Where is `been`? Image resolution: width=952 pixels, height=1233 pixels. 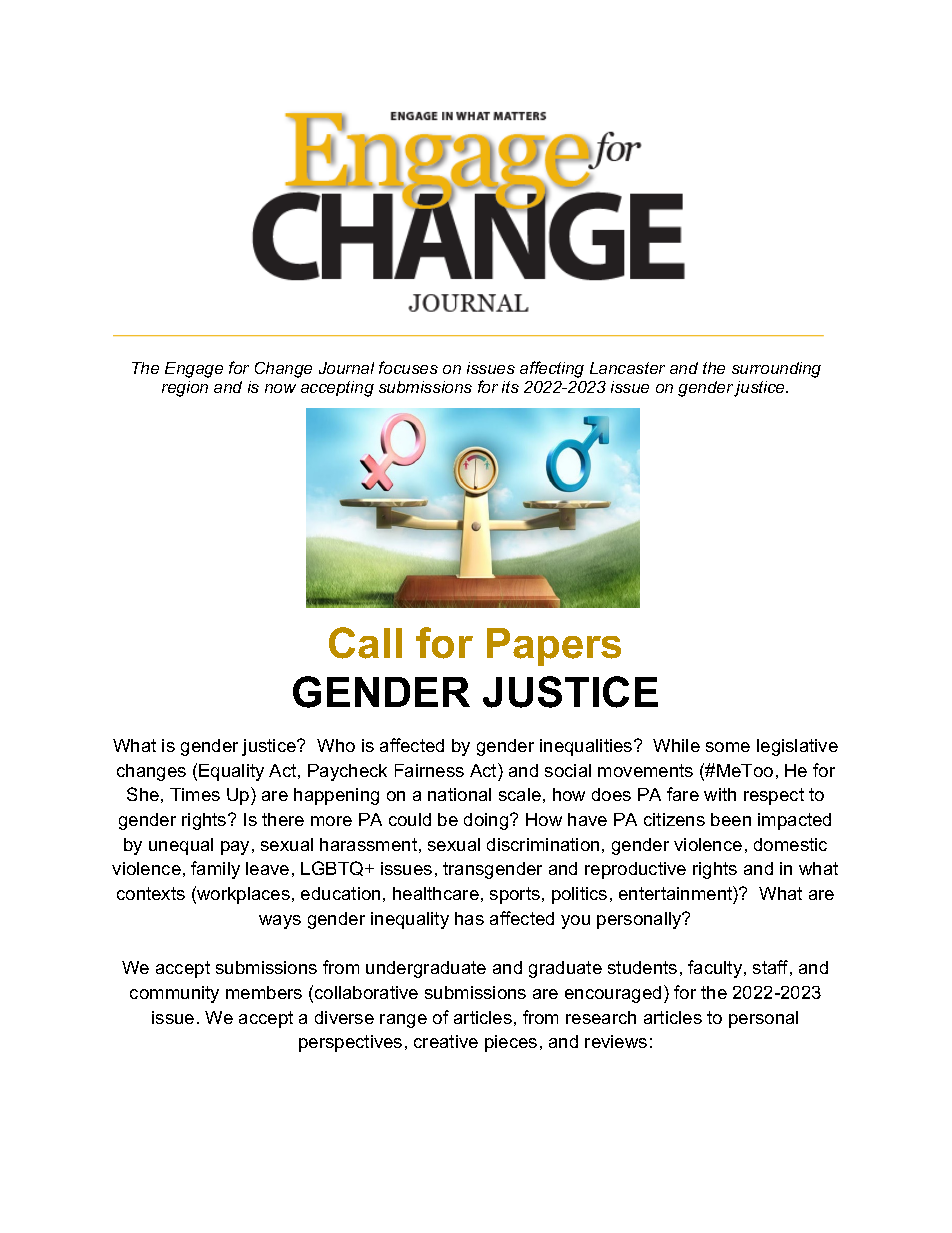 been is located at coordinates (731, 819).
